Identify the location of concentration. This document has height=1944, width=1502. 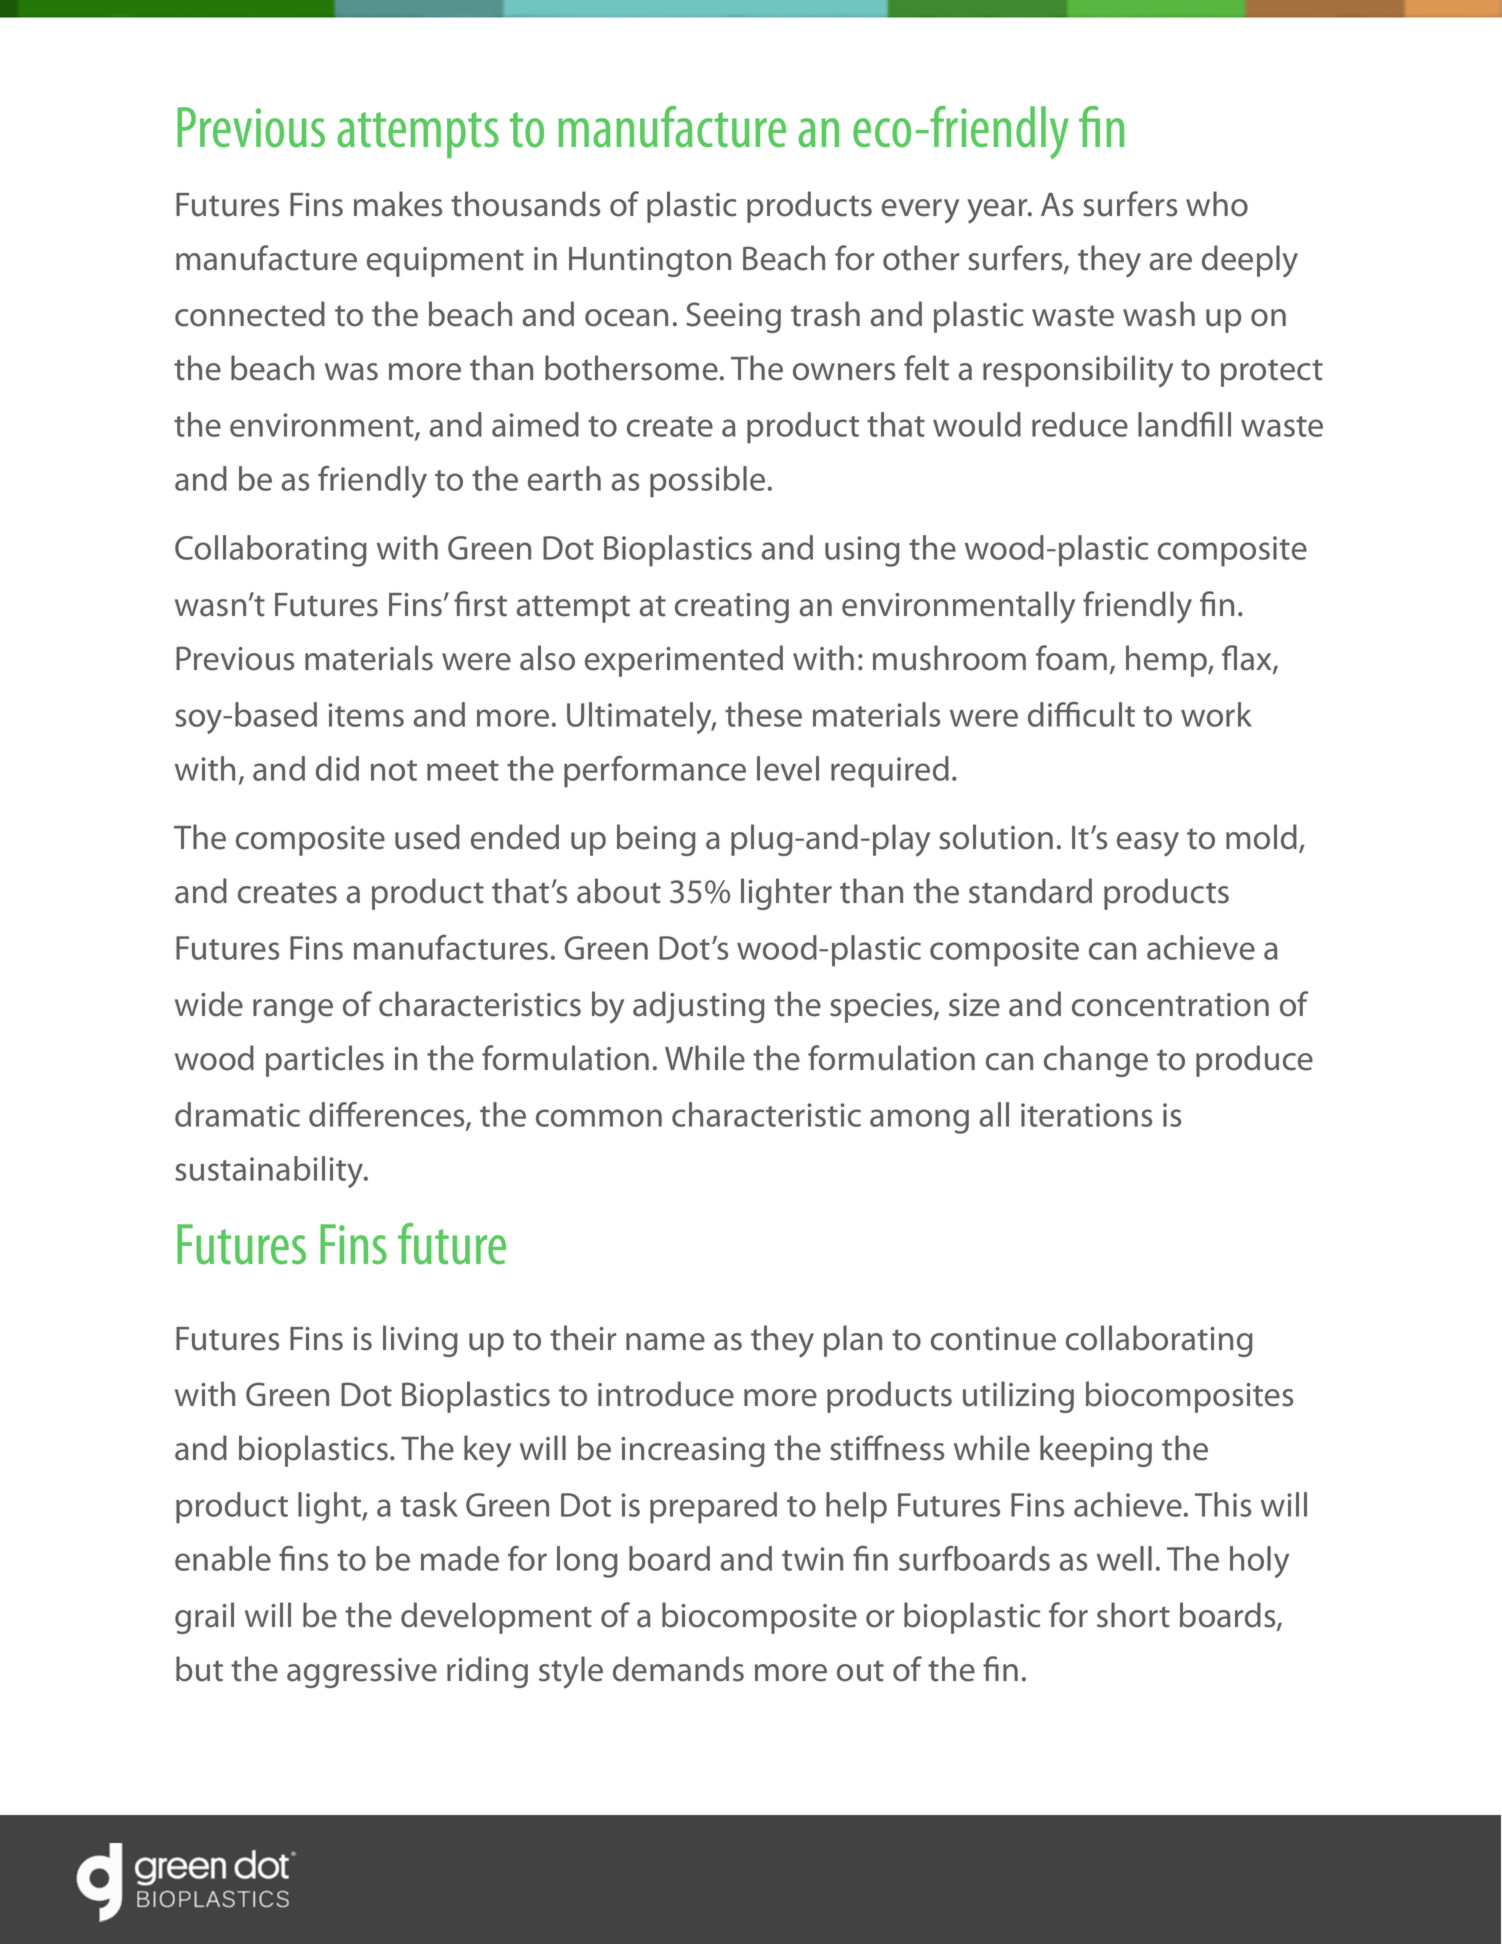
(1170, 1005).
